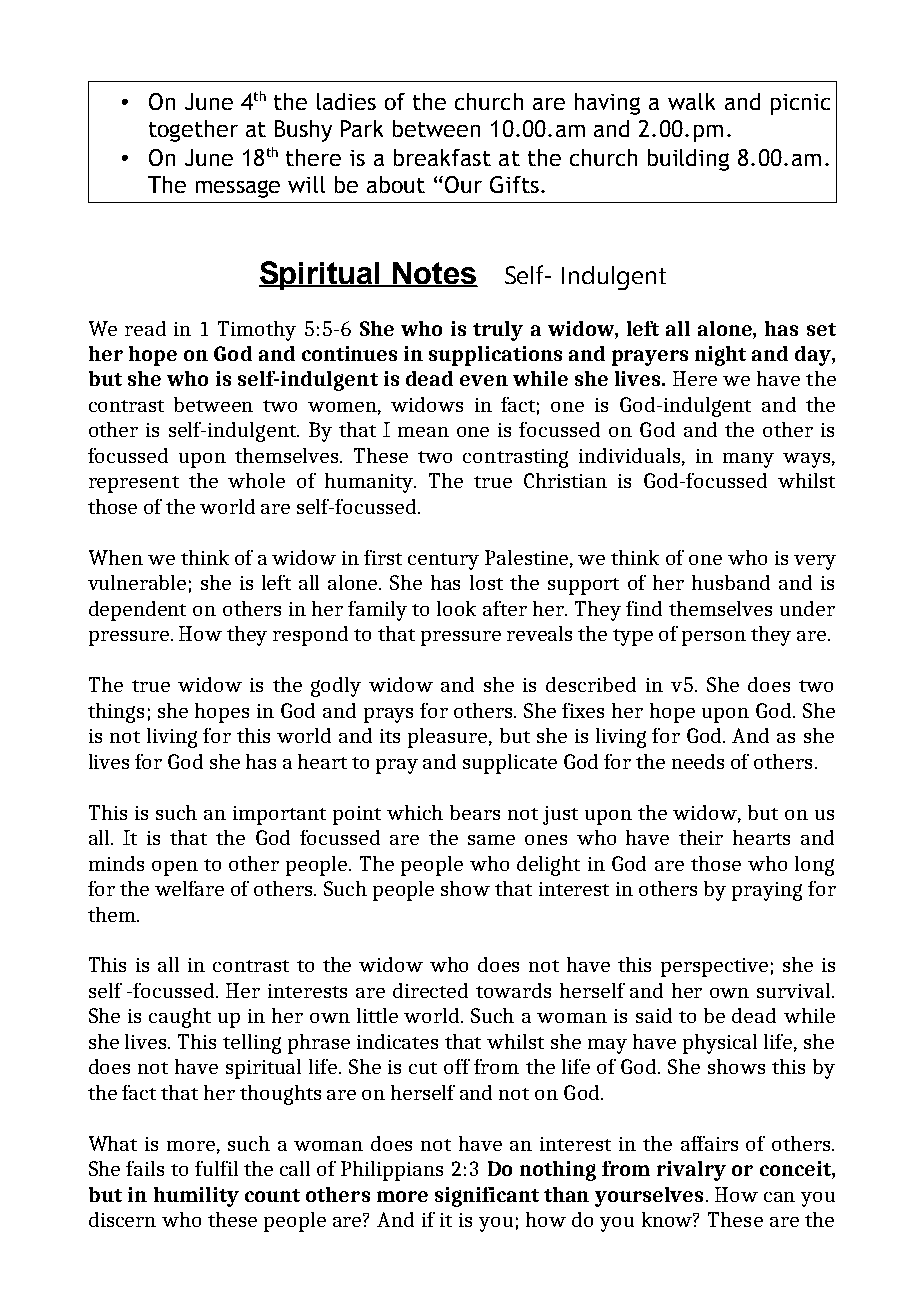  Describe the element at coordinates (196, 1197) in the screenshot. I see `humility` at that location.
